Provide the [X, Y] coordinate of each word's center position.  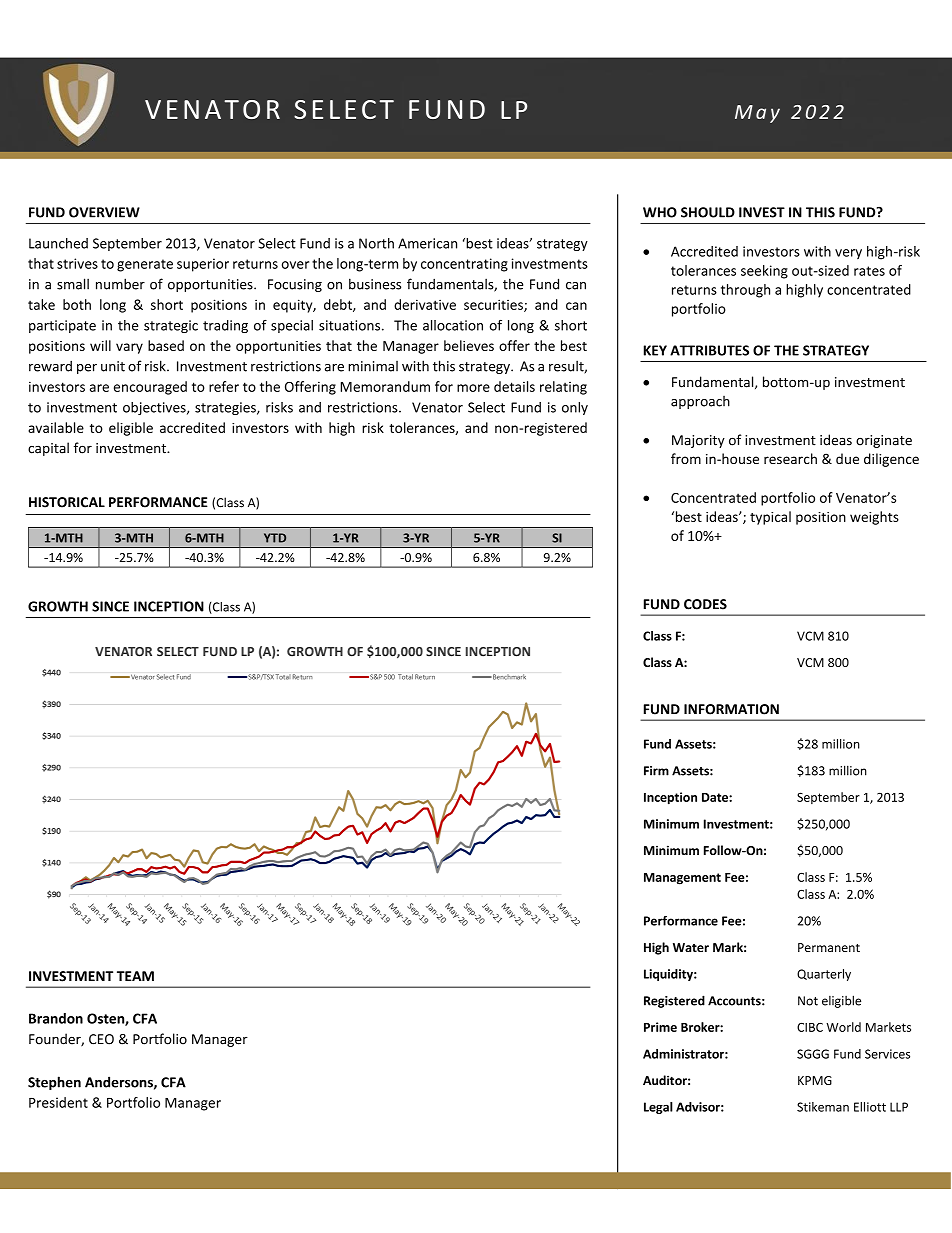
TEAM [135, 976]
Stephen [54, 1083]
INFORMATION [731, 709]
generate [145, 265]
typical [770, 518]
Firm [656, 771]
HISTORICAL [67, 502]
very [848, 254]
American [427, 243]
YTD [275, 538]
